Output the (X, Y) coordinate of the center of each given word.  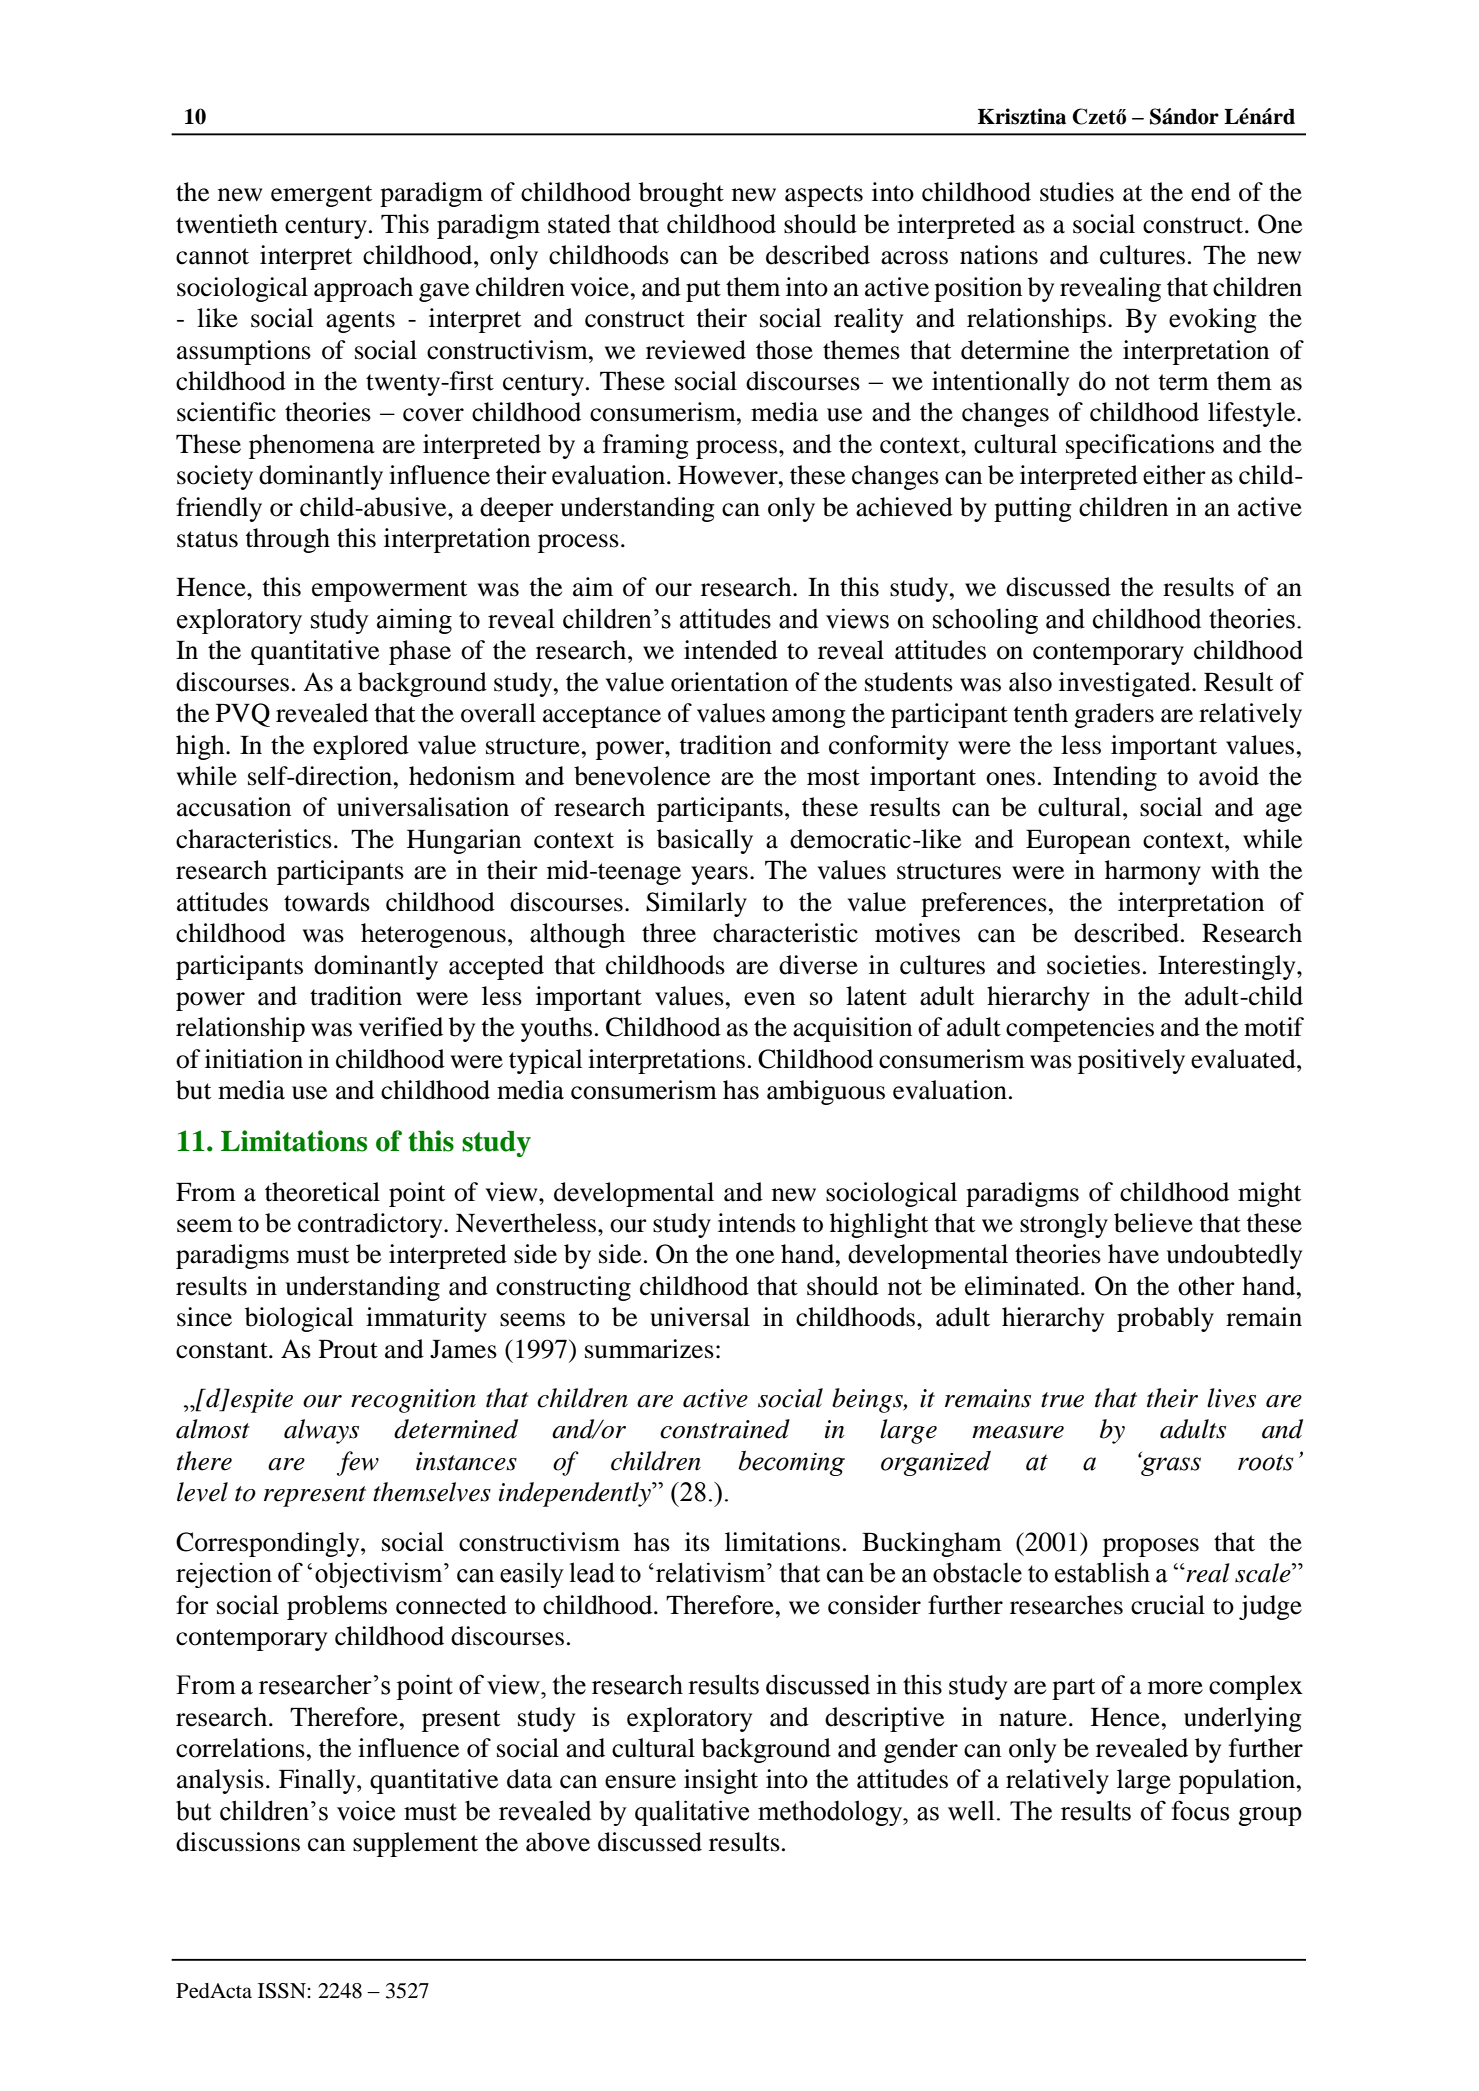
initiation (254, 1059)
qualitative (692, 1813)
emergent (322, 196)
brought (681, 194)
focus (1200, 1810)
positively (1131, 1061)
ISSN (282, 1991)
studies (1077, 192)
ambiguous (826, 1092)
